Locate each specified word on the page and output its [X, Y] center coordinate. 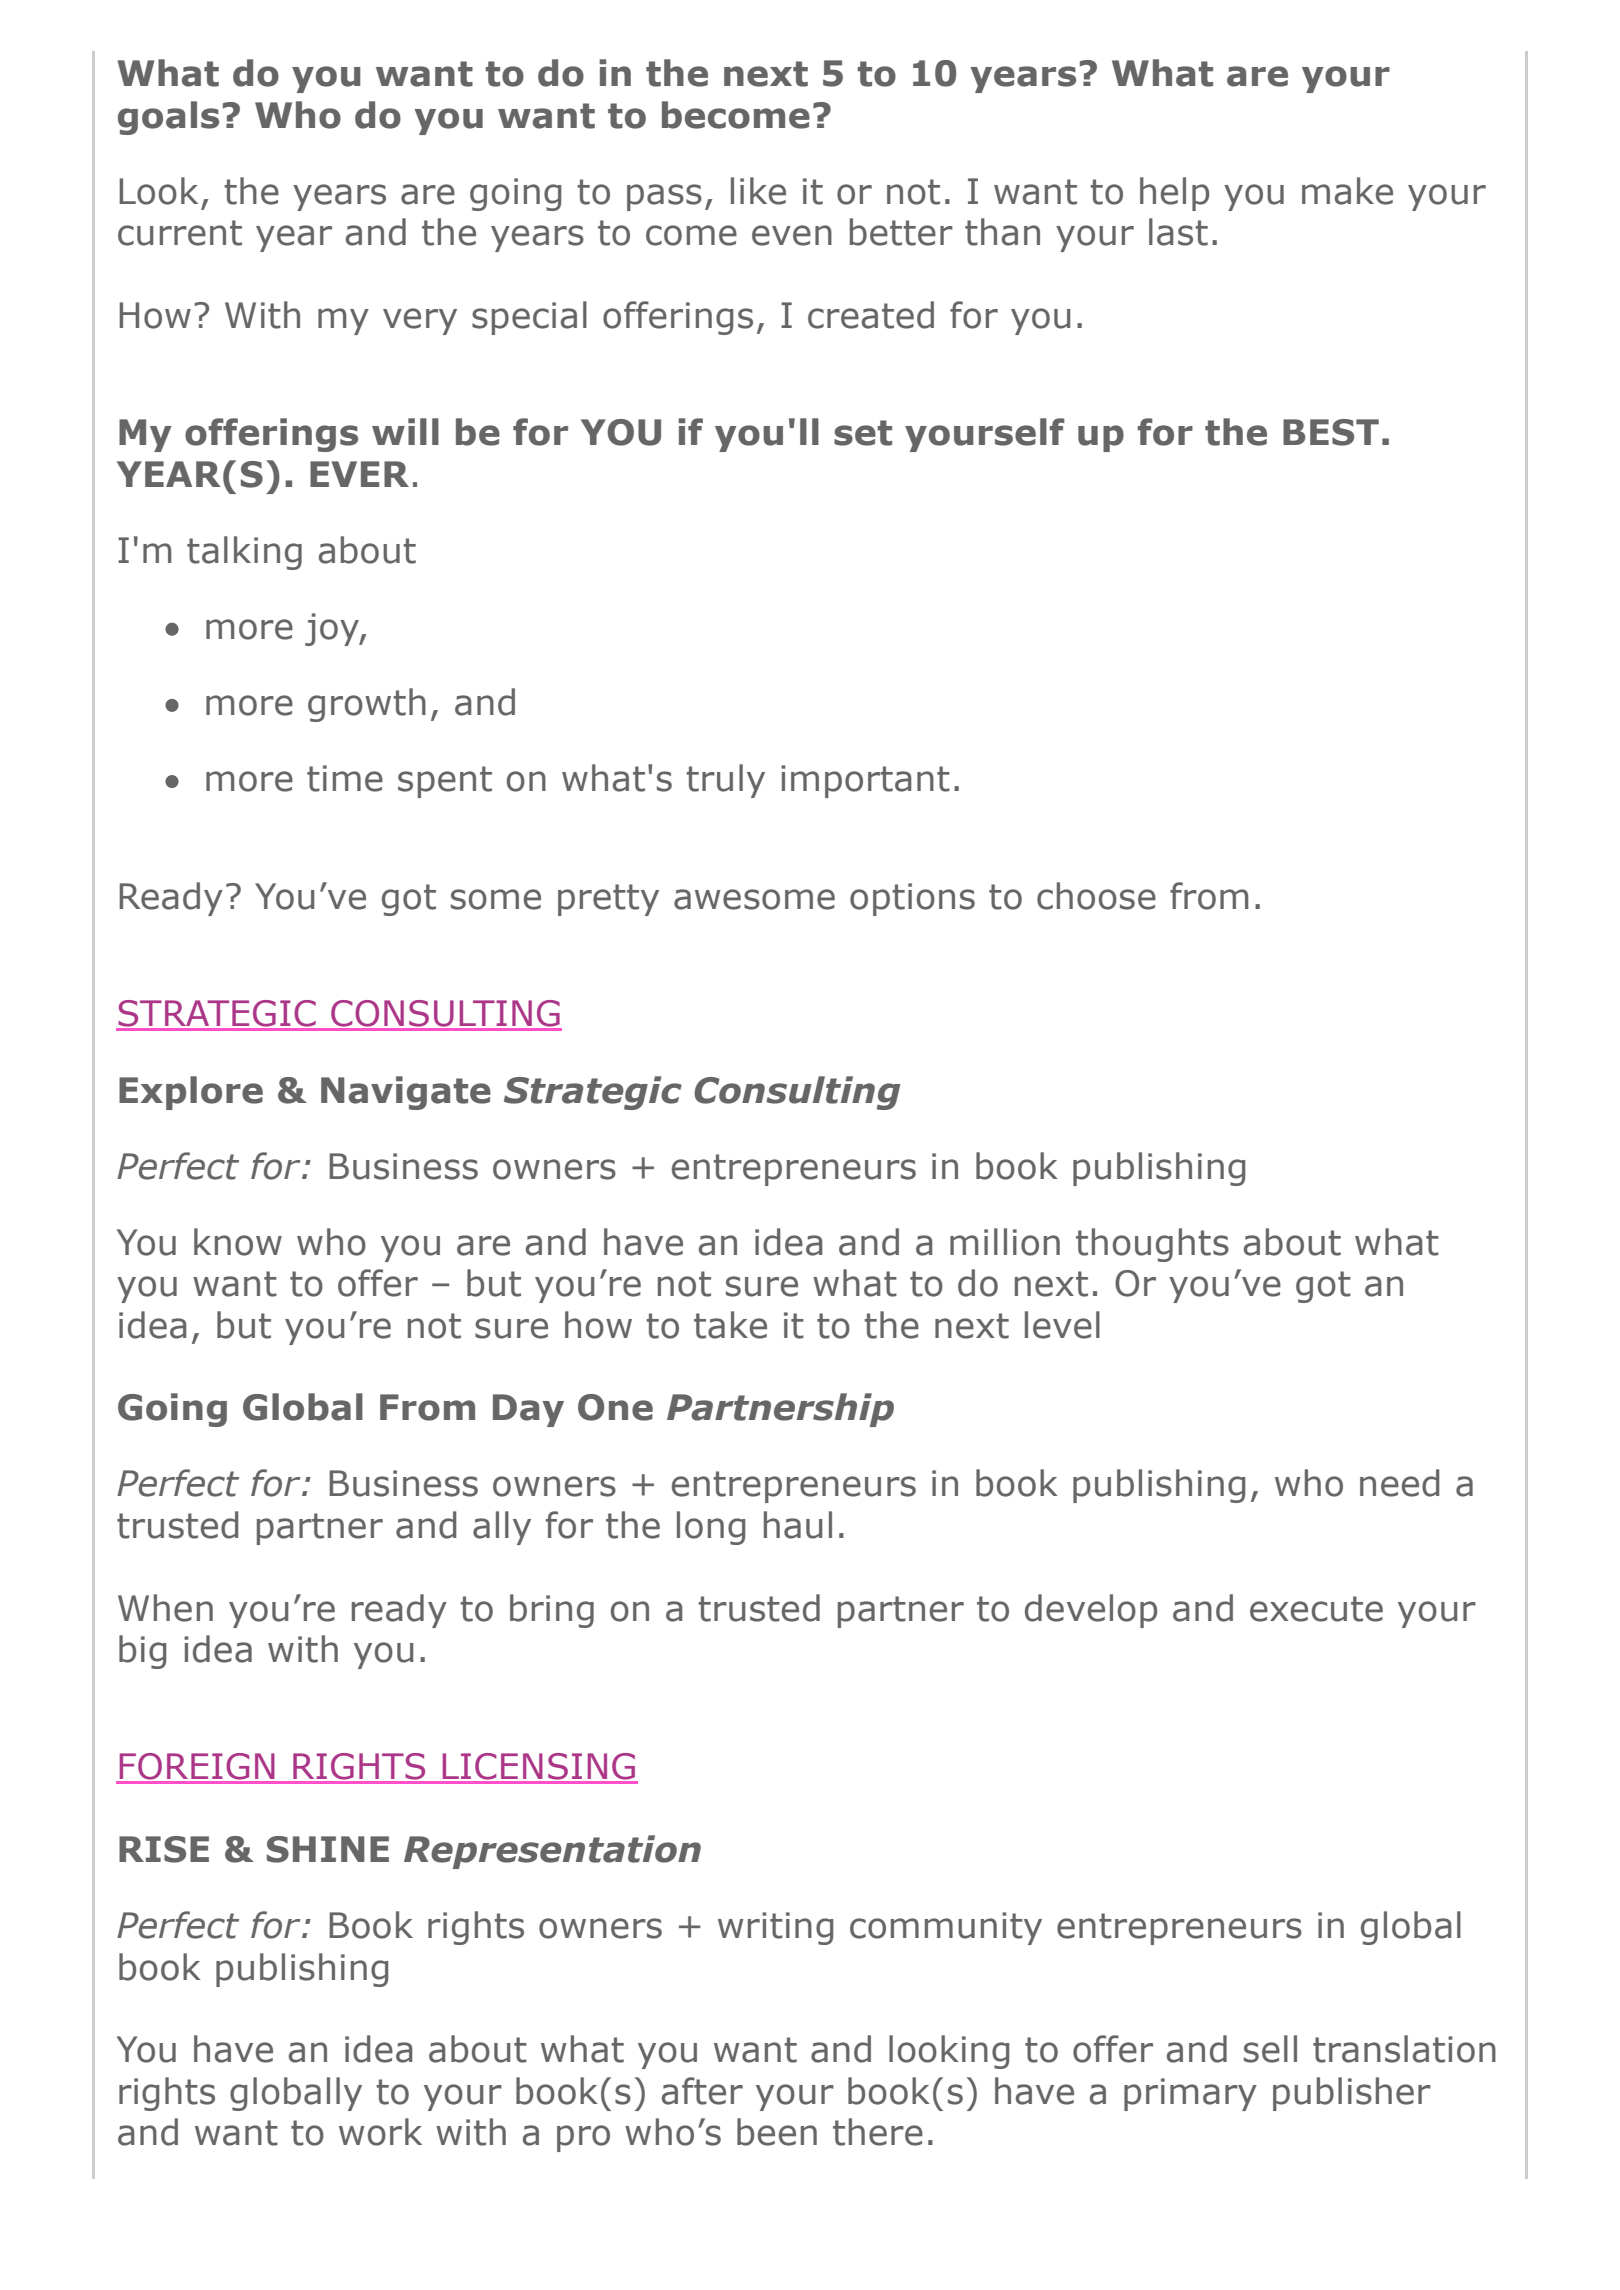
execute [1316, 1609]
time [345, 778]
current [180, 233]
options [912, 899]
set [863, 433]
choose [1096, 896]
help [1174, 194]
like [758, 191]
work [380, 2132]
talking [244, 553]
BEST [1331, 432]
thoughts [1152, 1245]
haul [798, 1525]
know [238, 1242]
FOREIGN [197, 1766]
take [730, 1325]
